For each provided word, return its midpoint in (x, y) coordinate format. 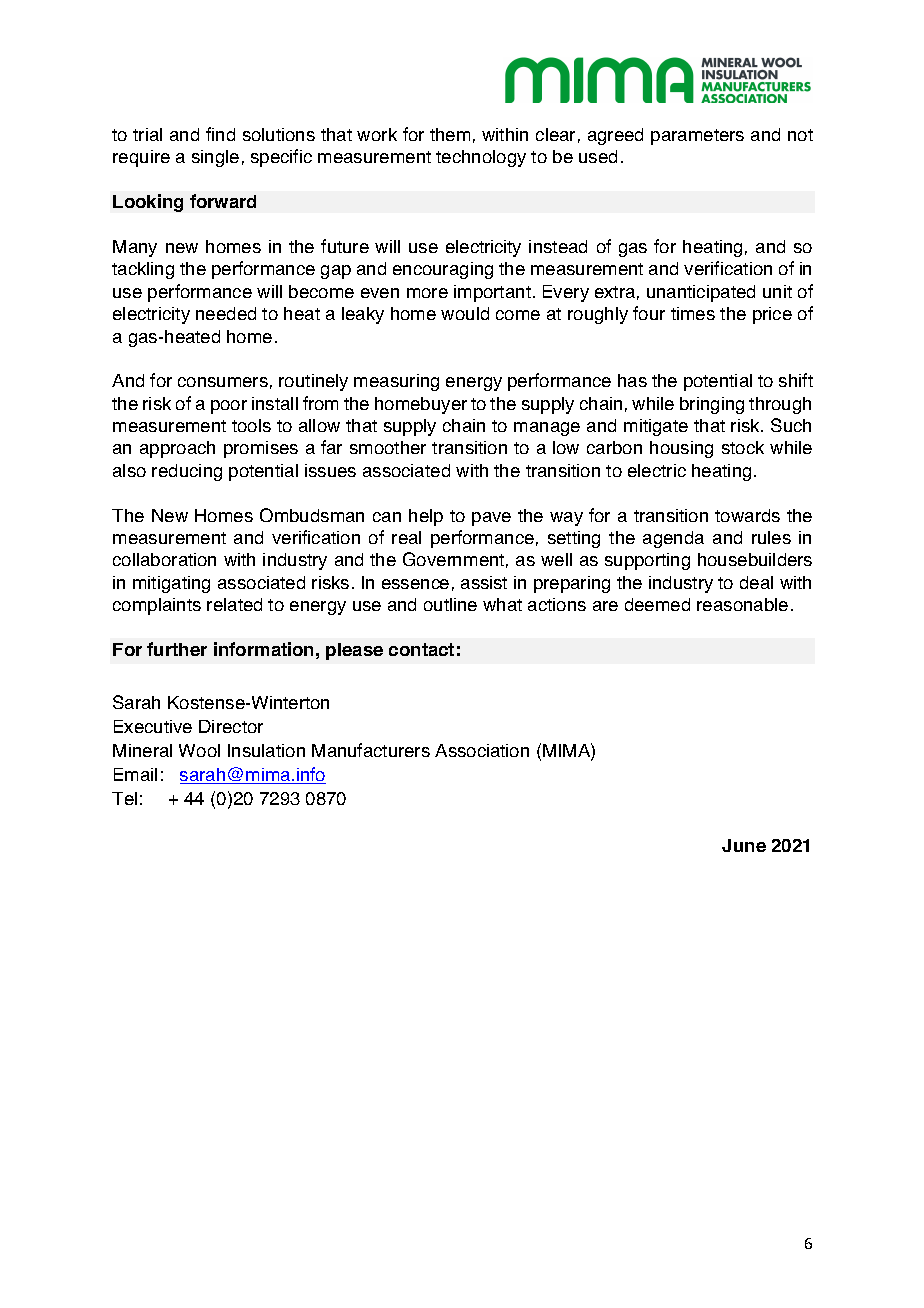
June (744, 845)
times (693, 313)
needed (226, 313)
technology (481, 158)
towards (747, 515)
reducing (187, 472)
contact (421, 649)
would (465, 313)
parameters (697, 137)
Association (482, 750)
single (215, 158)
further (177, 649)
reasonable (742, 604)
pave (491, 519)
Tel (124, 798)
